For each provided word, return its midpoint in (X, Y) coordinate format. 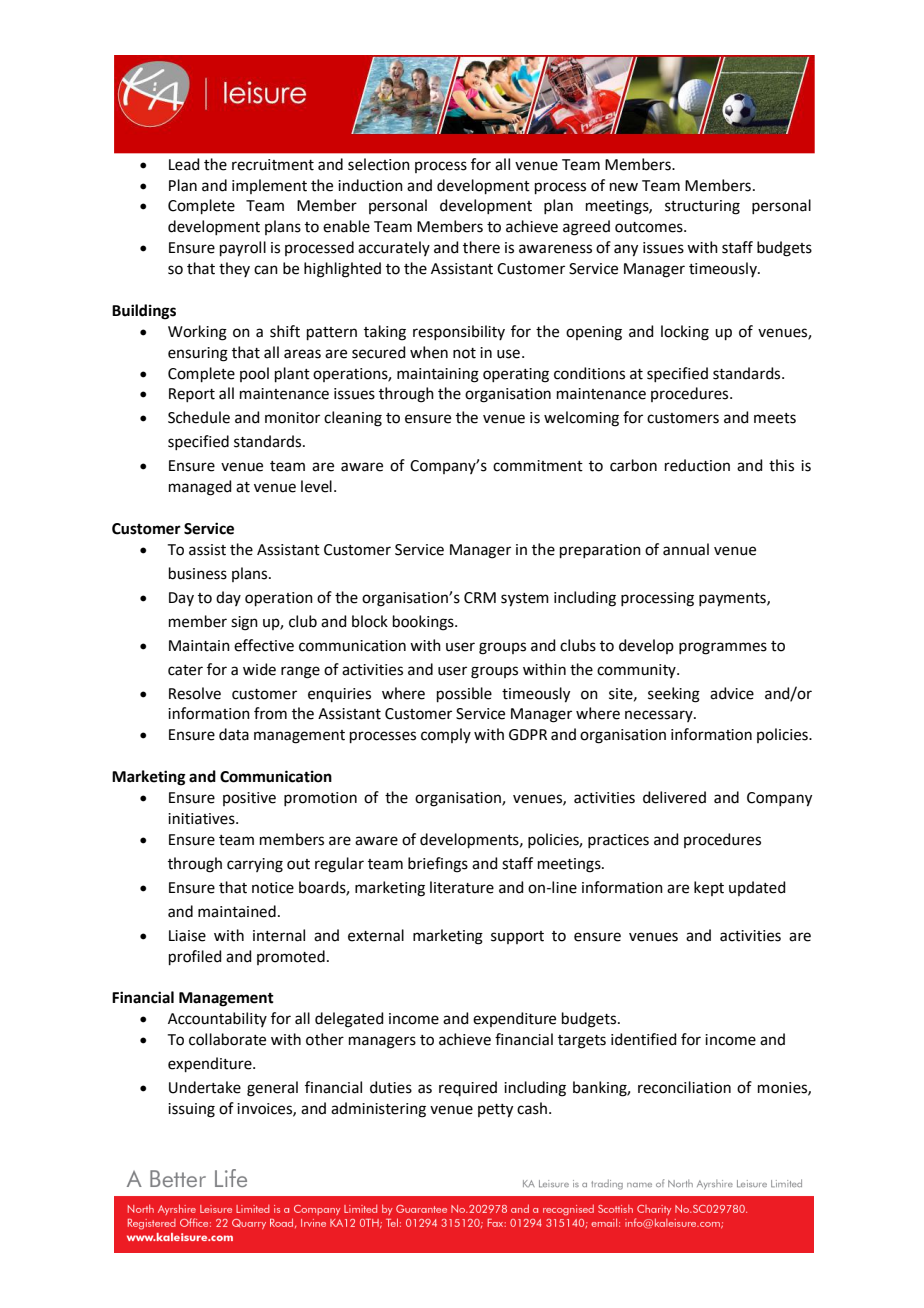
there (481, 247)
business (198, 573)
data (234, 734)
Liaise (187, 936)
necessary (660, 716)
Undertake (205, 1087)
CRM (480, 598)
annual (686, 549)
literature (462, 887)
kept (709, 888)
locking (685, 333)
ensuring (198, 354)
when (429, 352)
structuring (702, 207)
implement (269, 186)
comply (446, 735)
